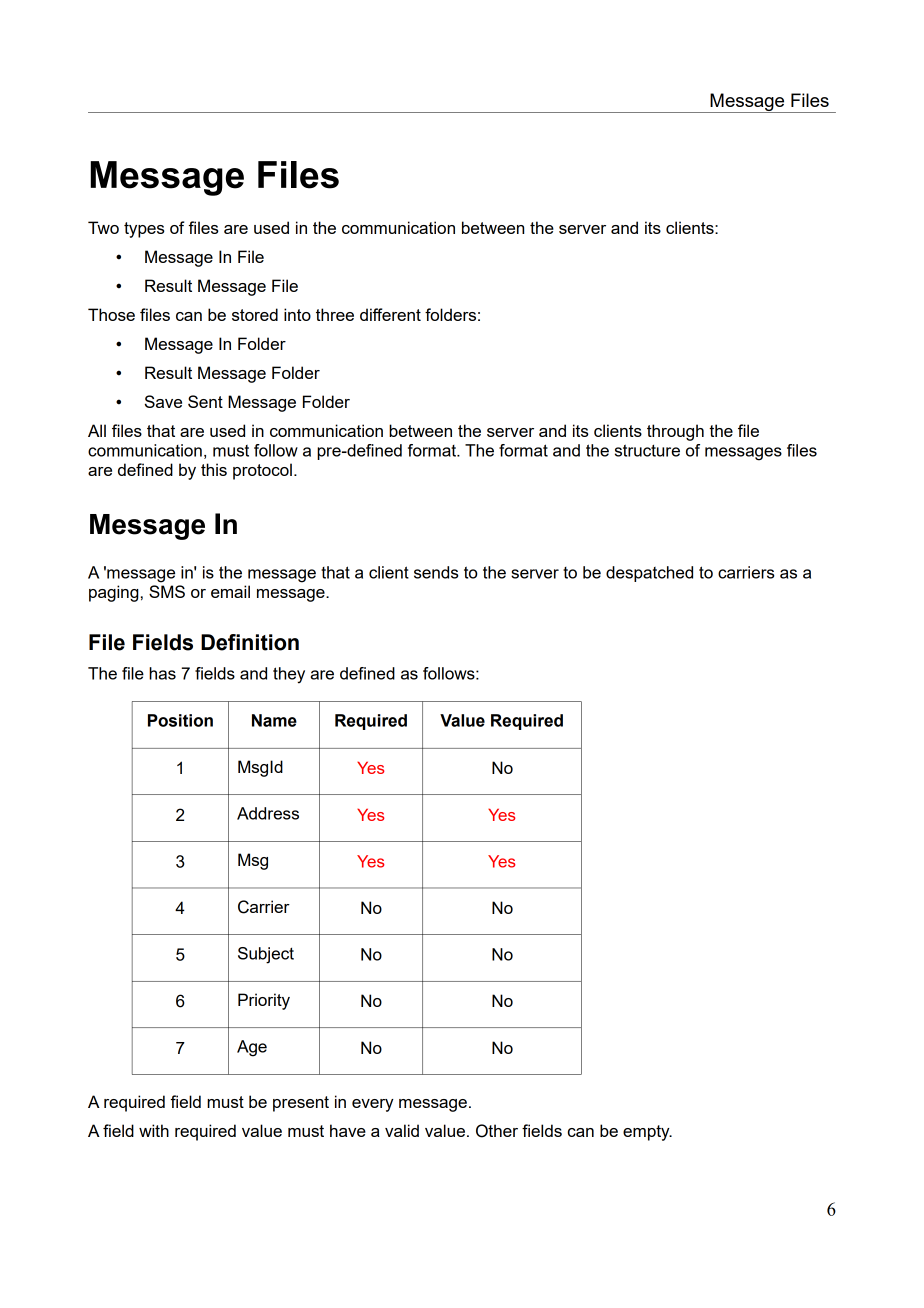 The image size is (924, 1308). What do you see at coordinates (436, 572) in the screenshot?
I see `sends` at bounding box center [436, 572].
